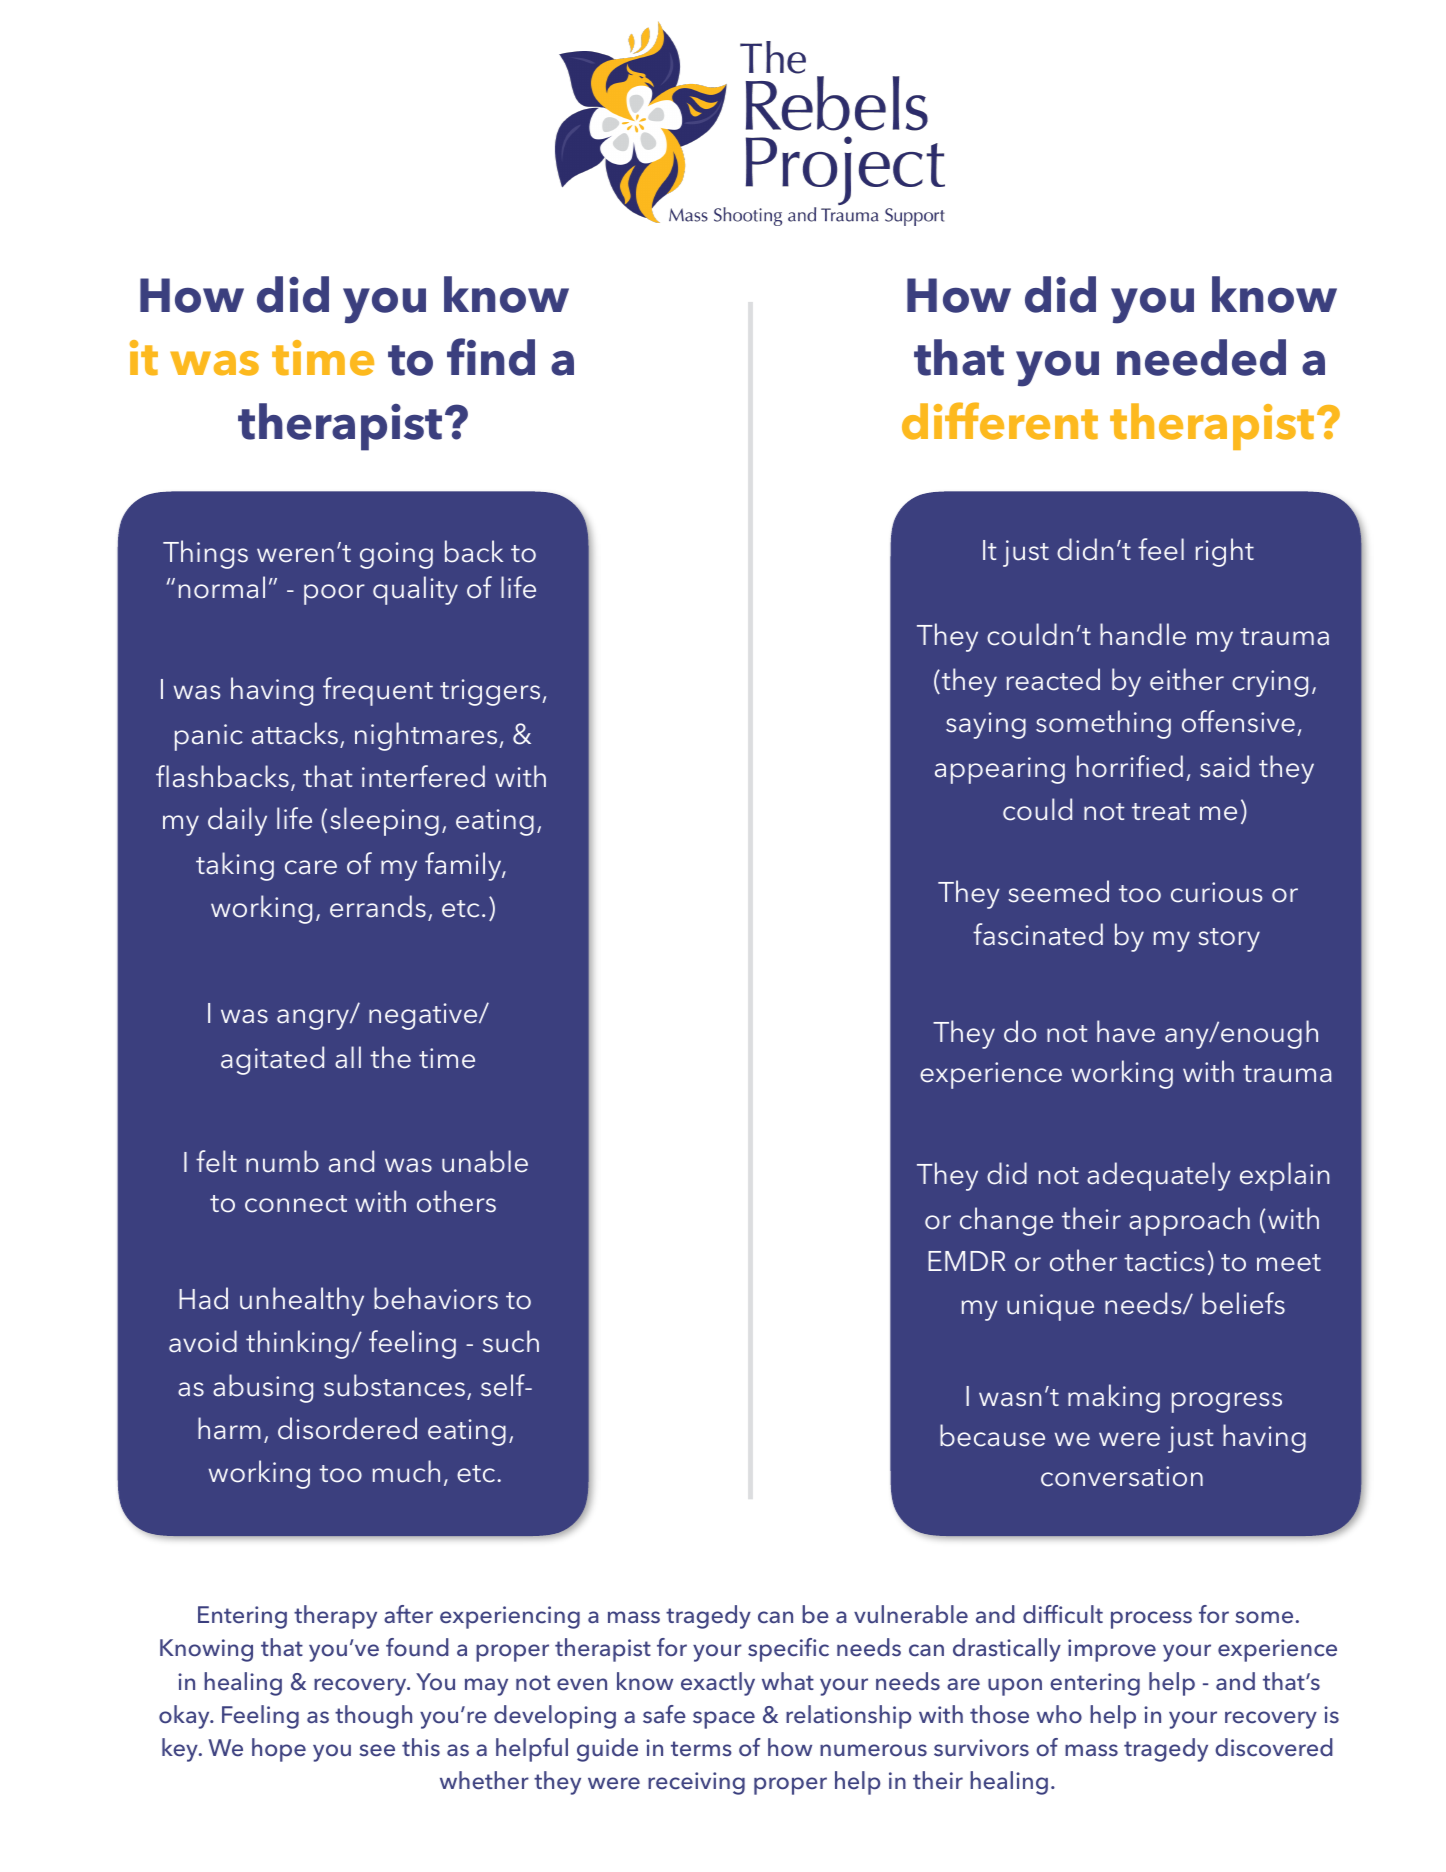 This image has width=1446, height=1872. What do you see at coordinates (1161, 812) in the image?
I see `treat` at bounding box center [1161, 812].
